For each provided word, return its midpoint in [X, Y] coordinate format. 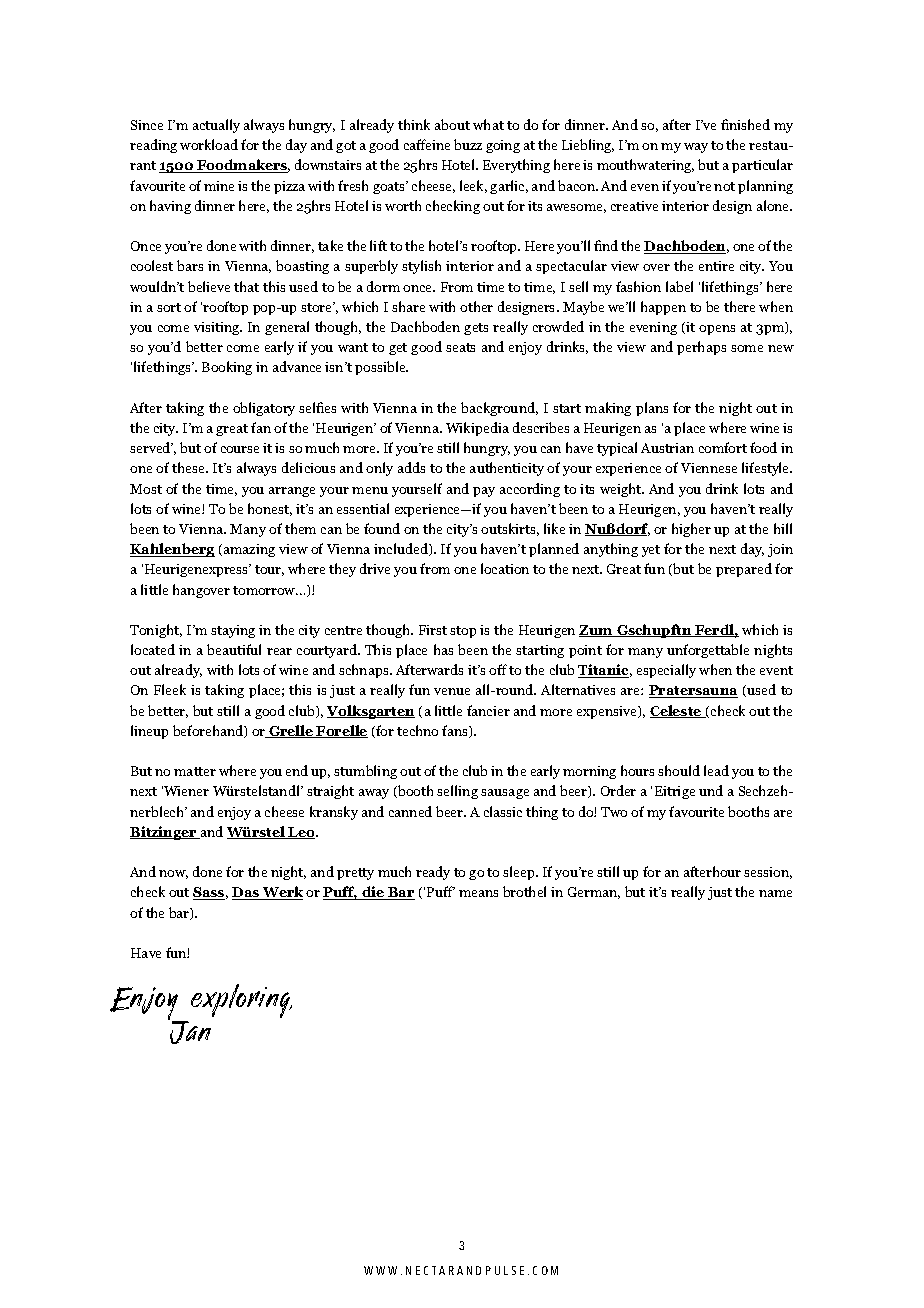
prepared [744, 570]
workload [209, 144]
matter [195, 771]
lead [716, 770]
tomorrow [265, 590]
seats [460, 347]
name [775, 893]
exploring [241, 1001]
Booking [227, 368]
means [478, 893]
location [505, 568]
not [724, 186]
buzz [468, 144]
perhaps [701, 348]
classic [503, 811]
